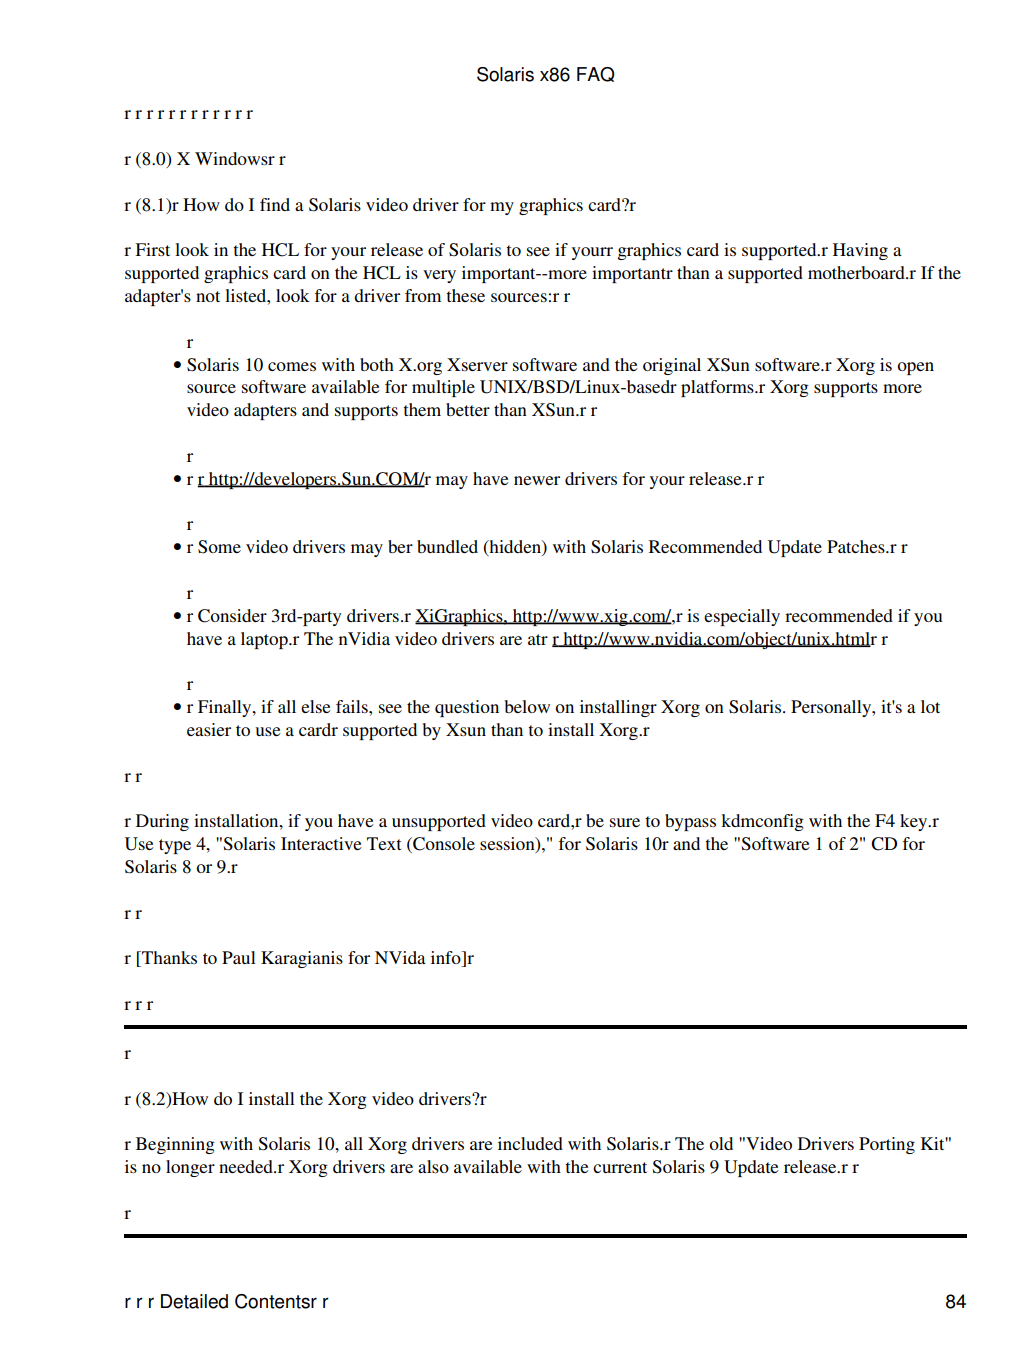 This image has height=1370, width=1029. What do you see at coordinates (162, 822) in the image?
I see `During` at bounding box center [162, 822].
